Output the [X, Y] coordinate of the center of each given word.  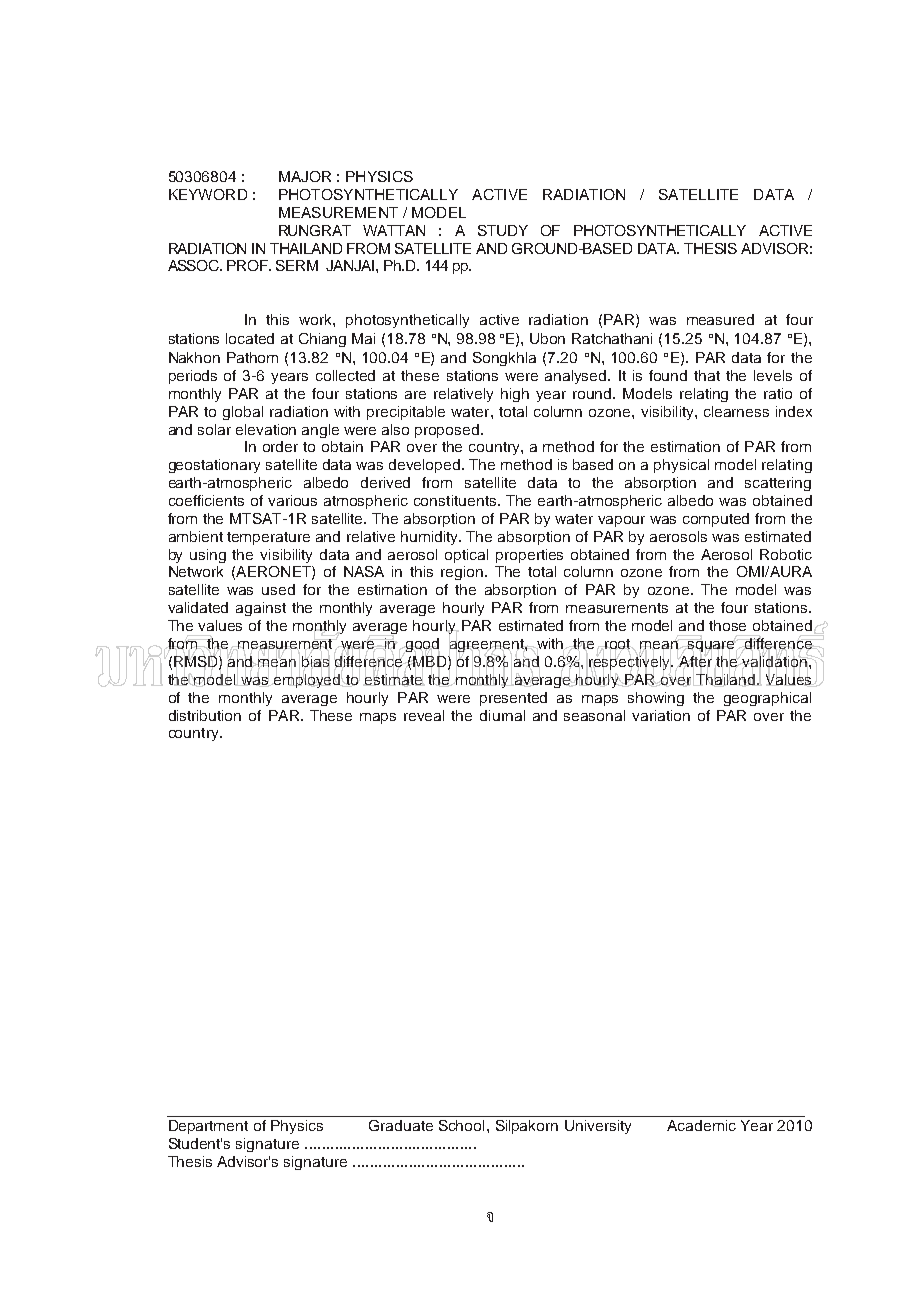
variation [661, 715]
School [461, 1125]
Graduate [401, 1125]
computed [716, 520]
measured [720, 319]
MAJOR [305, 176]
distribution [205, 715]
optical [466, 556]
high [515, 395]
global [243, 413]
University [598, 1127]
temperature [268, 538]
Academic [701, 1125]
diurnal [502, 715]
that [707, 375]
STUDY [503, 230]
